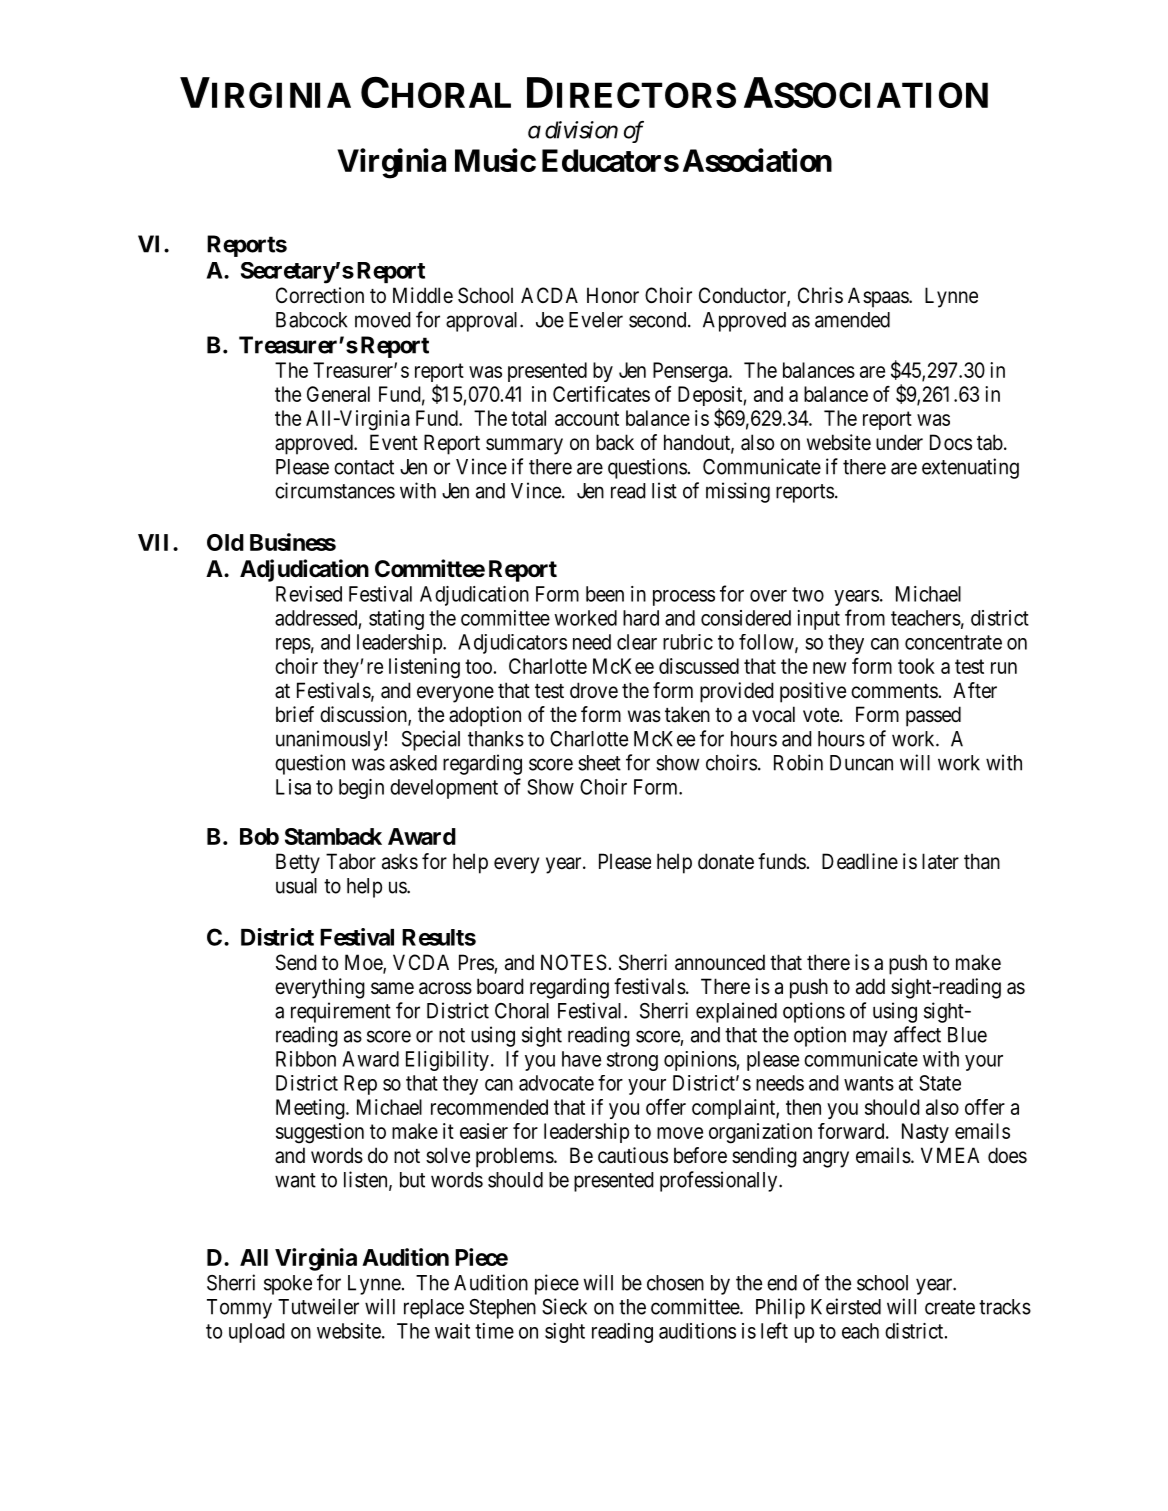 This image has width=1168, height=1511. What do you see at coordinates (820, 295) in the image?
I see `Chris` at bounding box center [820, 295].
